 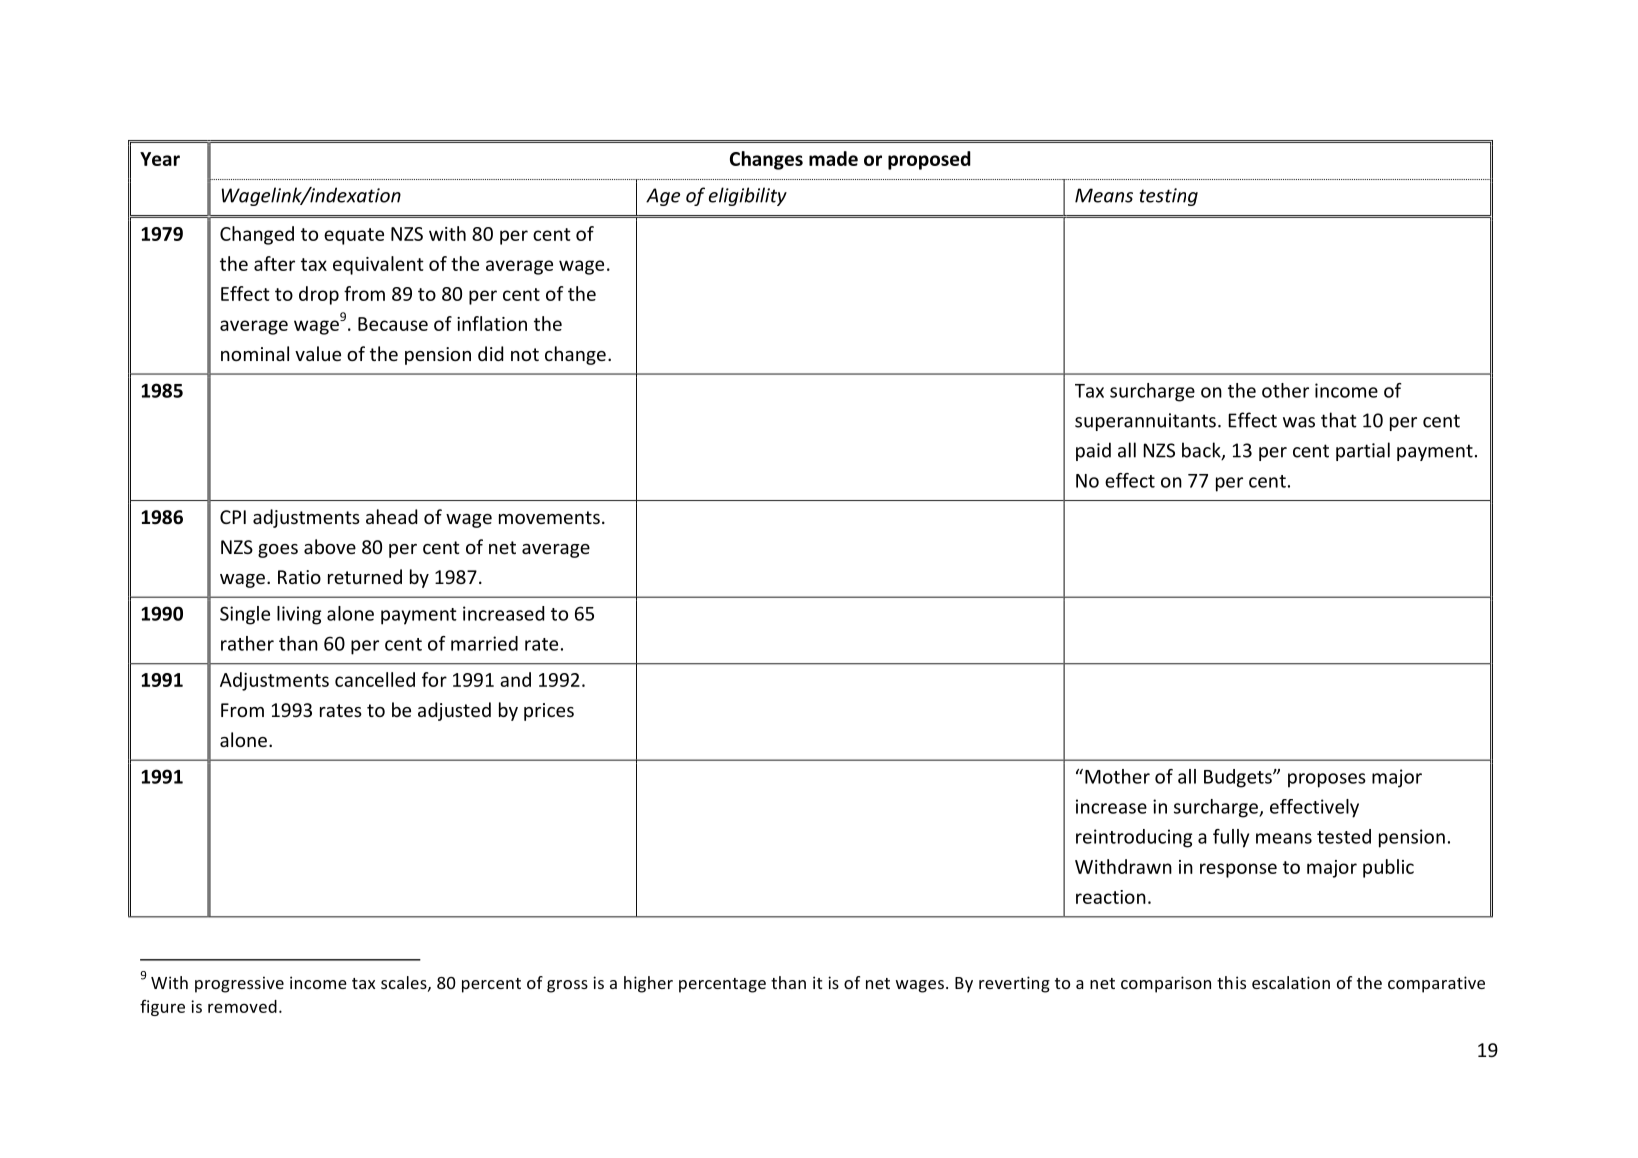 What do you see at coordinates (318, 353) in the image?
I see `value` at bounding box center [318, 353].
